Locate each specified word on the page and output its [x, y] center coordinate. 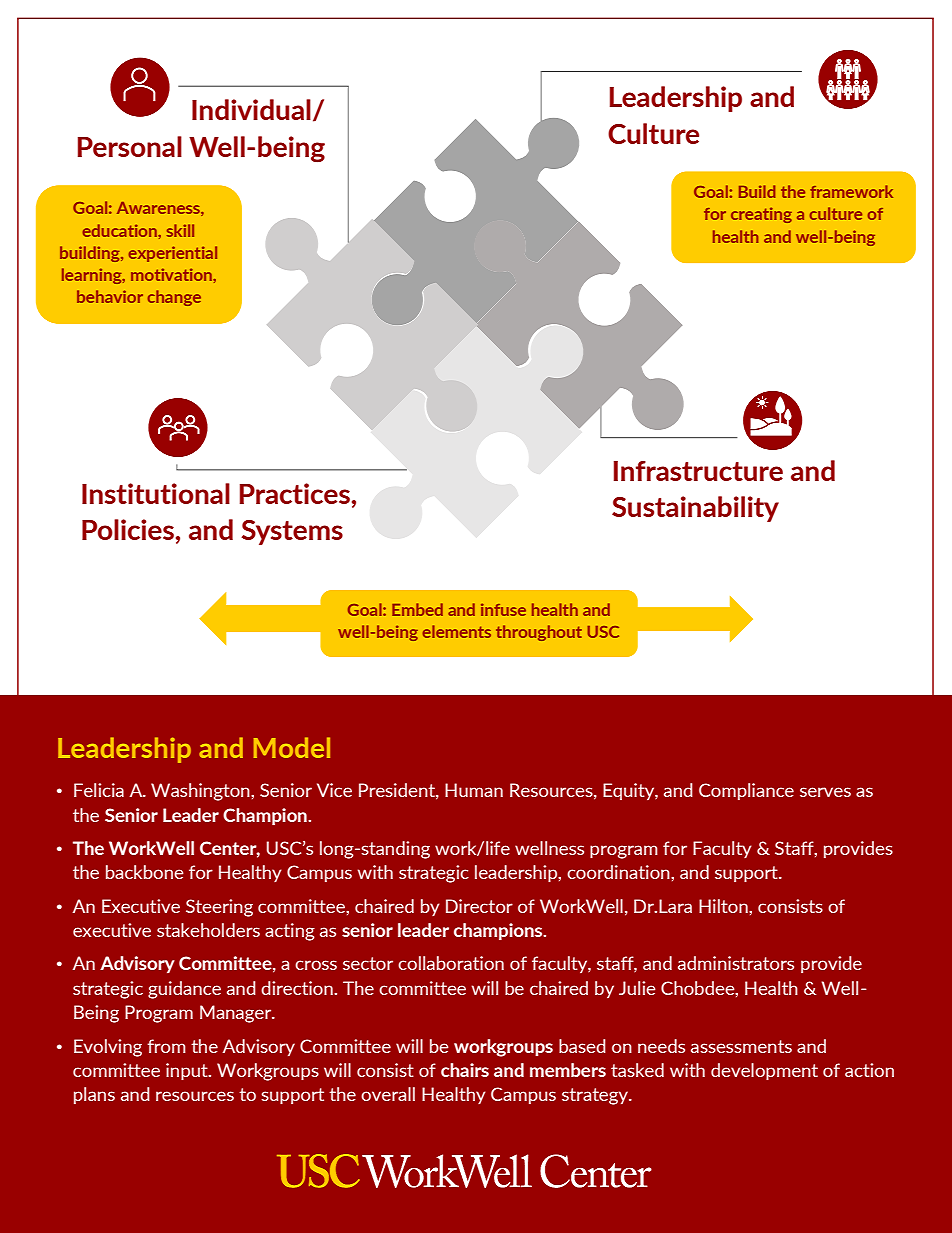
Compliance [746, 791]
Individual [251, 109]
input [188, 1071]
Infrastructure [698, 471]
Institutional [156, 493]
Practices [295, 493]
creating [761, 215]
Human [474, 790]
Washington [201, 792]
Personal [130, 146]
